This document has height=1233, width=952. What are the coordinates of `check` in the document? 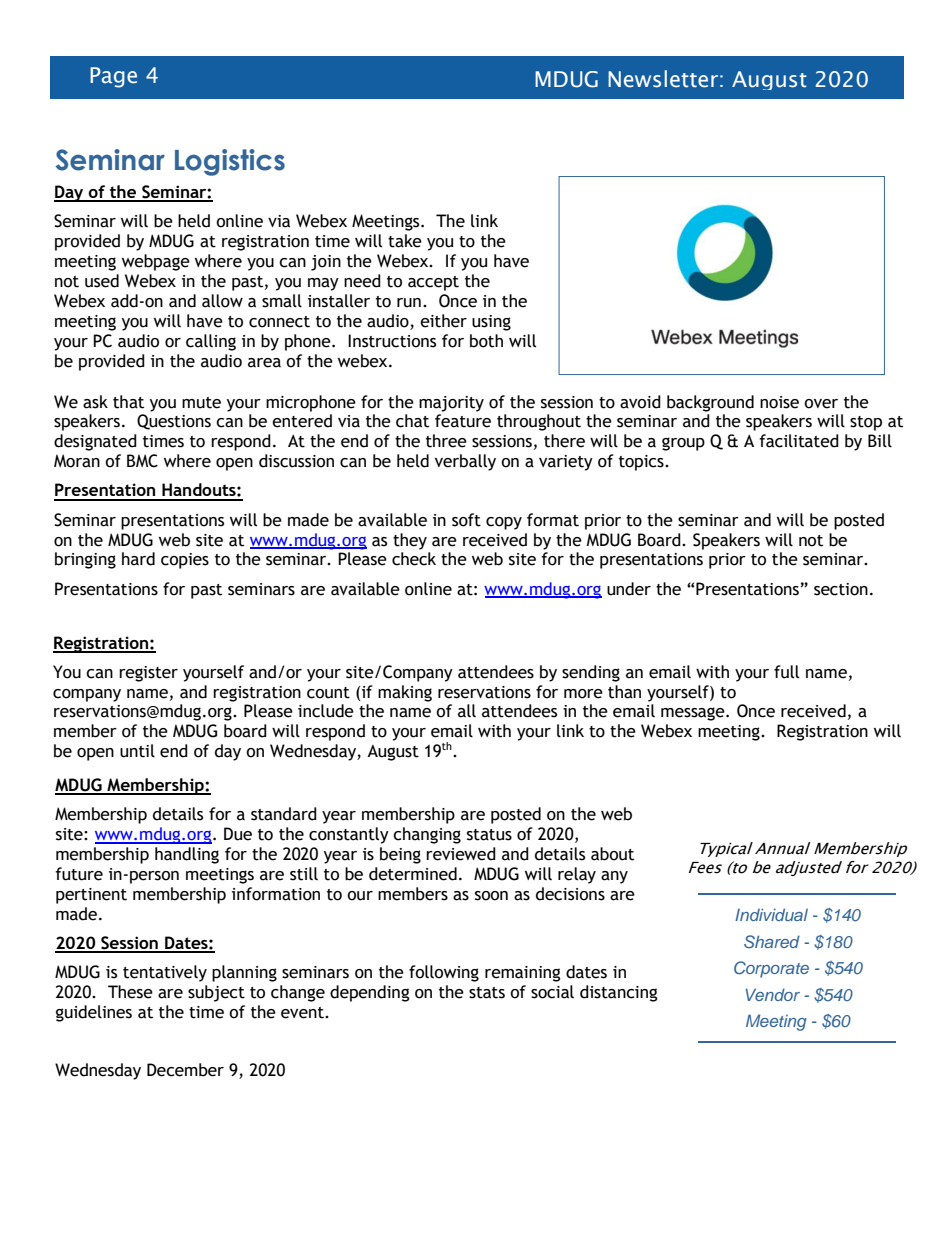 It's located at (414, 559).
